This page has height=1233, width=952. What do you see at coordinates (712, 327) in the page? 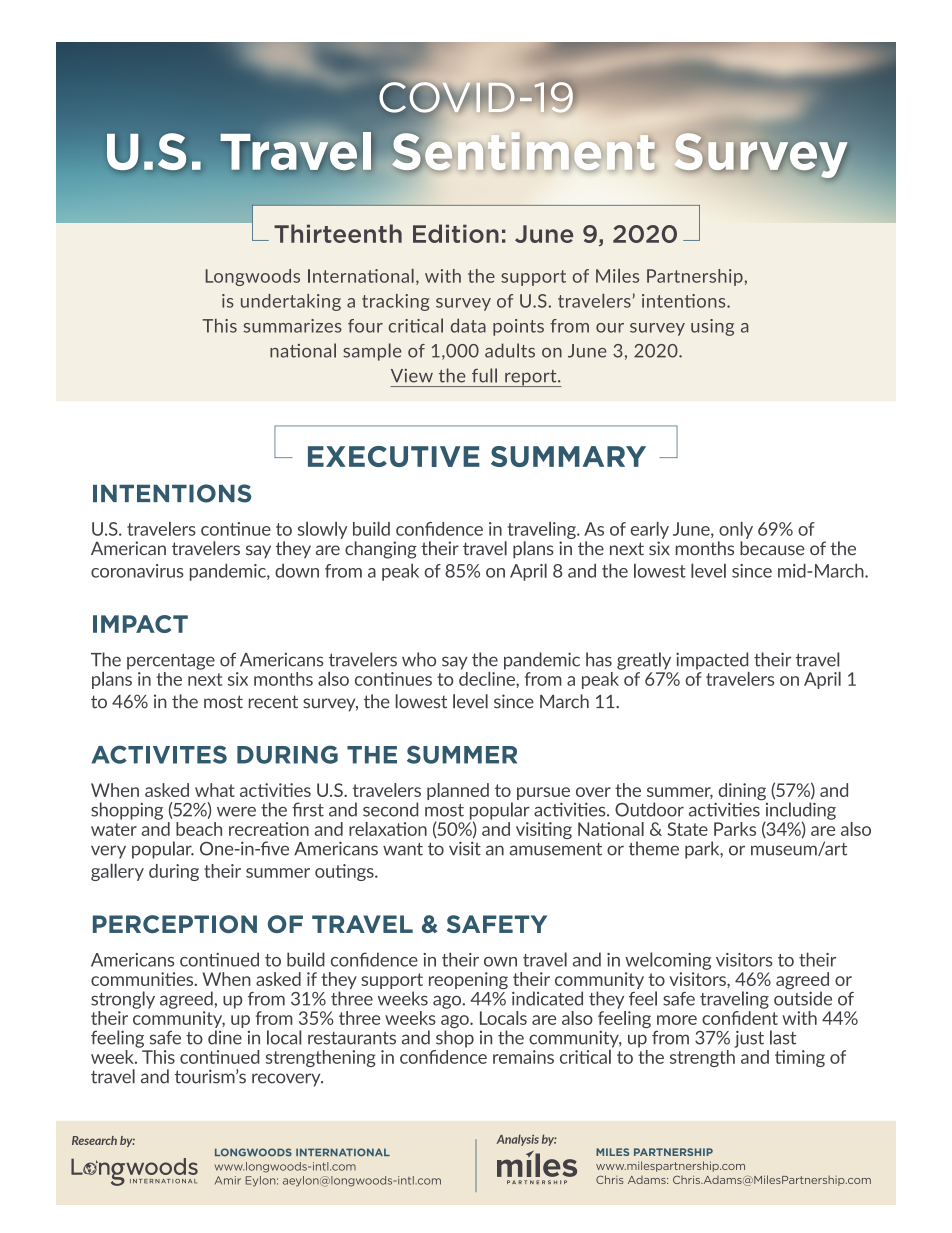
I see `using` at bounding box center [712, 327].
